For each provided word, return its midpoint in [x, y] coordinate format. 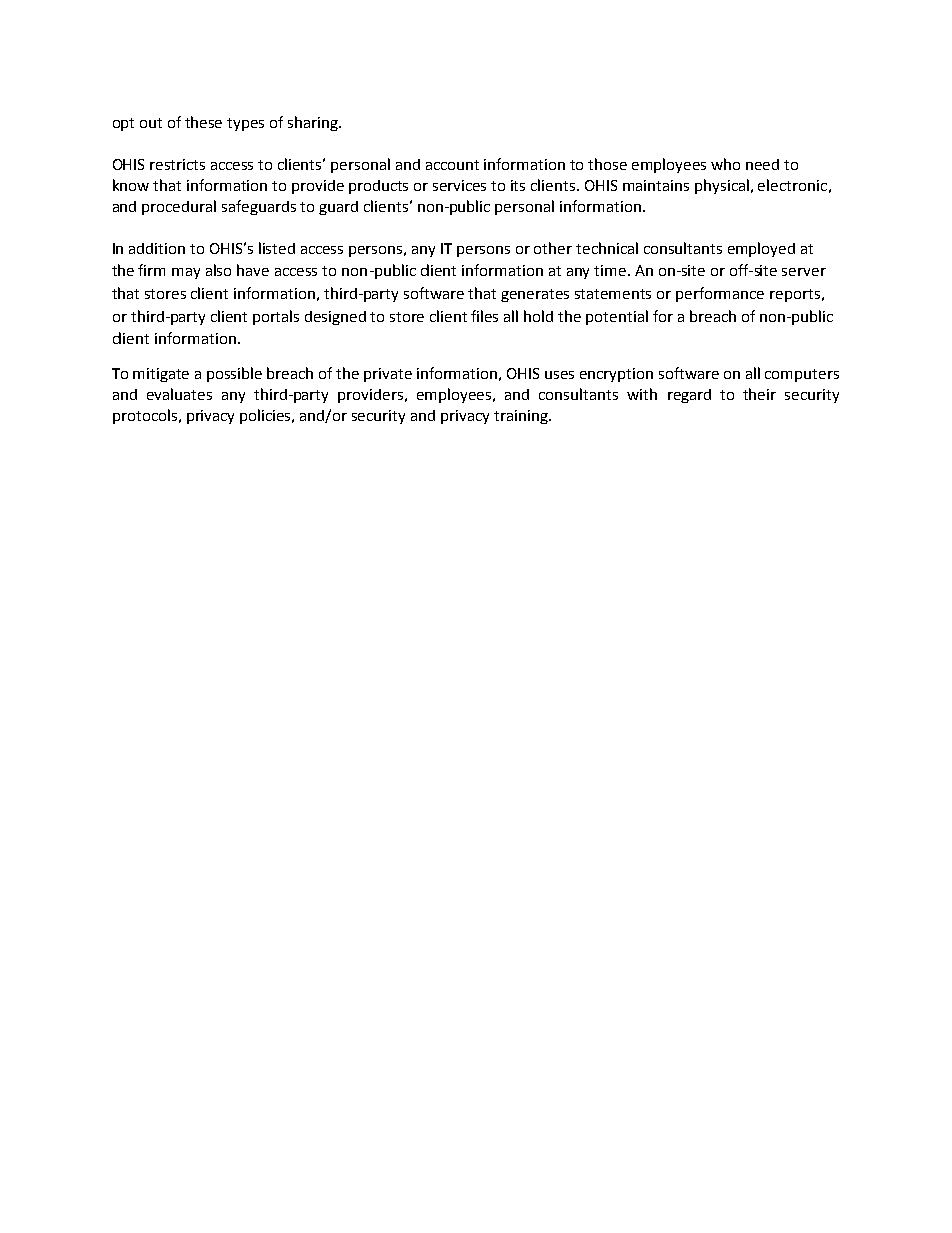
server [804, 272]
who [725, 164]
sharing [314, 123]
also [218, 270]
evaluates [179, 394]
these [203, 122]
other [553, 248]
